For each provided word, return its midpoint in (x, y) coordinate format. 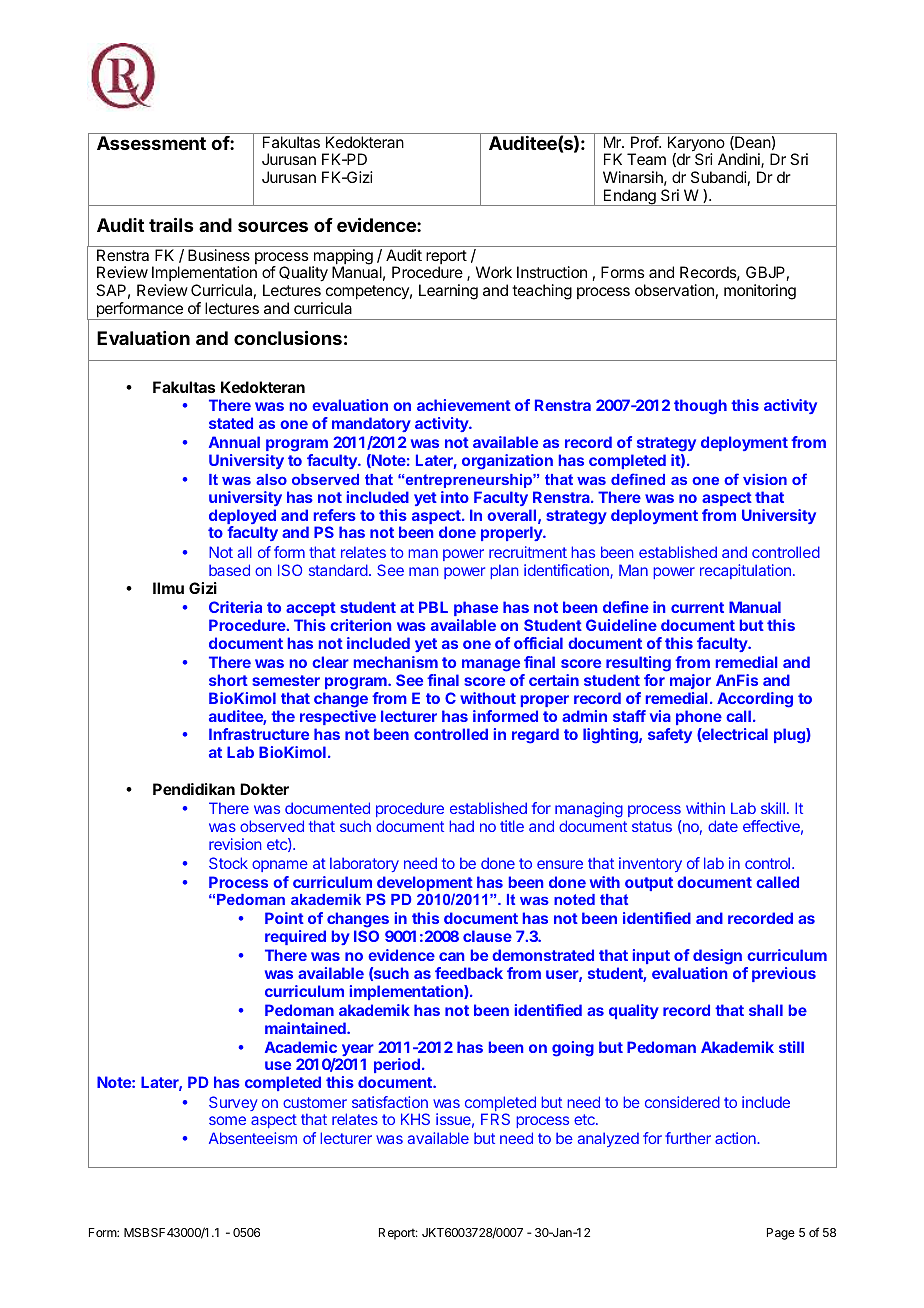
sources (273, 226)
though (700, 407)
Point (284, 918)
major (690, 681)
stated (231, 423)
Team (646, 159)
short (228, 680)
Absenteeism (253, 1138)
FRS (495, 1119)
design (717, 957)
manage (491, 665)
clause (487, 936)
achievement (464, 405)
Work (494, 272)
